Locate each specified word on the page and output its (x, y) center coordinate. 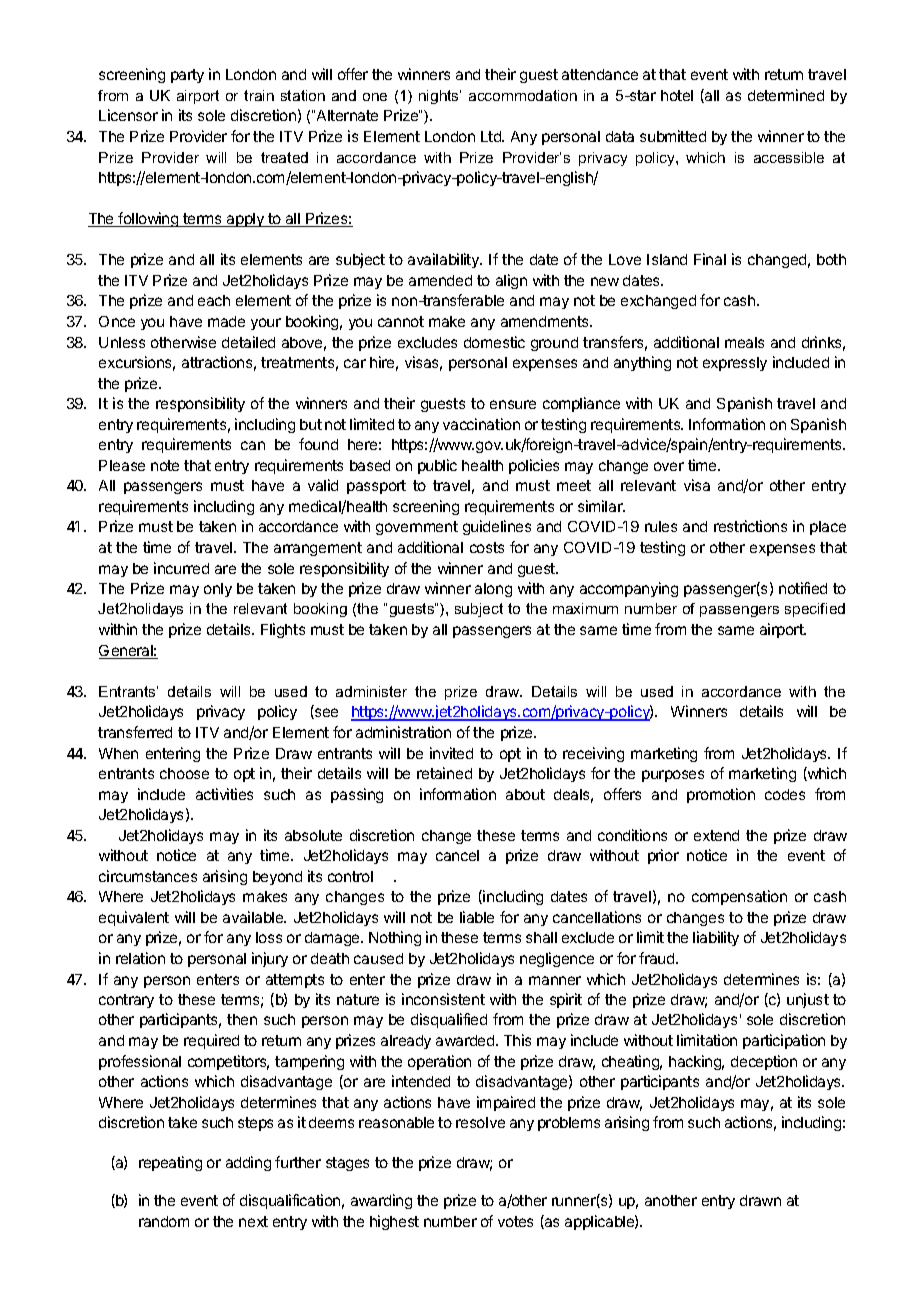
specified (815, 610)
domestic (494, 342)
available (254, 917)
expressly (735, 364)
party (187, 76)
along (493, 590)
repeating (170, 1163)
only (218, 590)
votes (515, 1221)
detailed (248, 342)
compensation (739, 897)
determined (786, 95)
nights (440, 97)
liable (477, 917)
